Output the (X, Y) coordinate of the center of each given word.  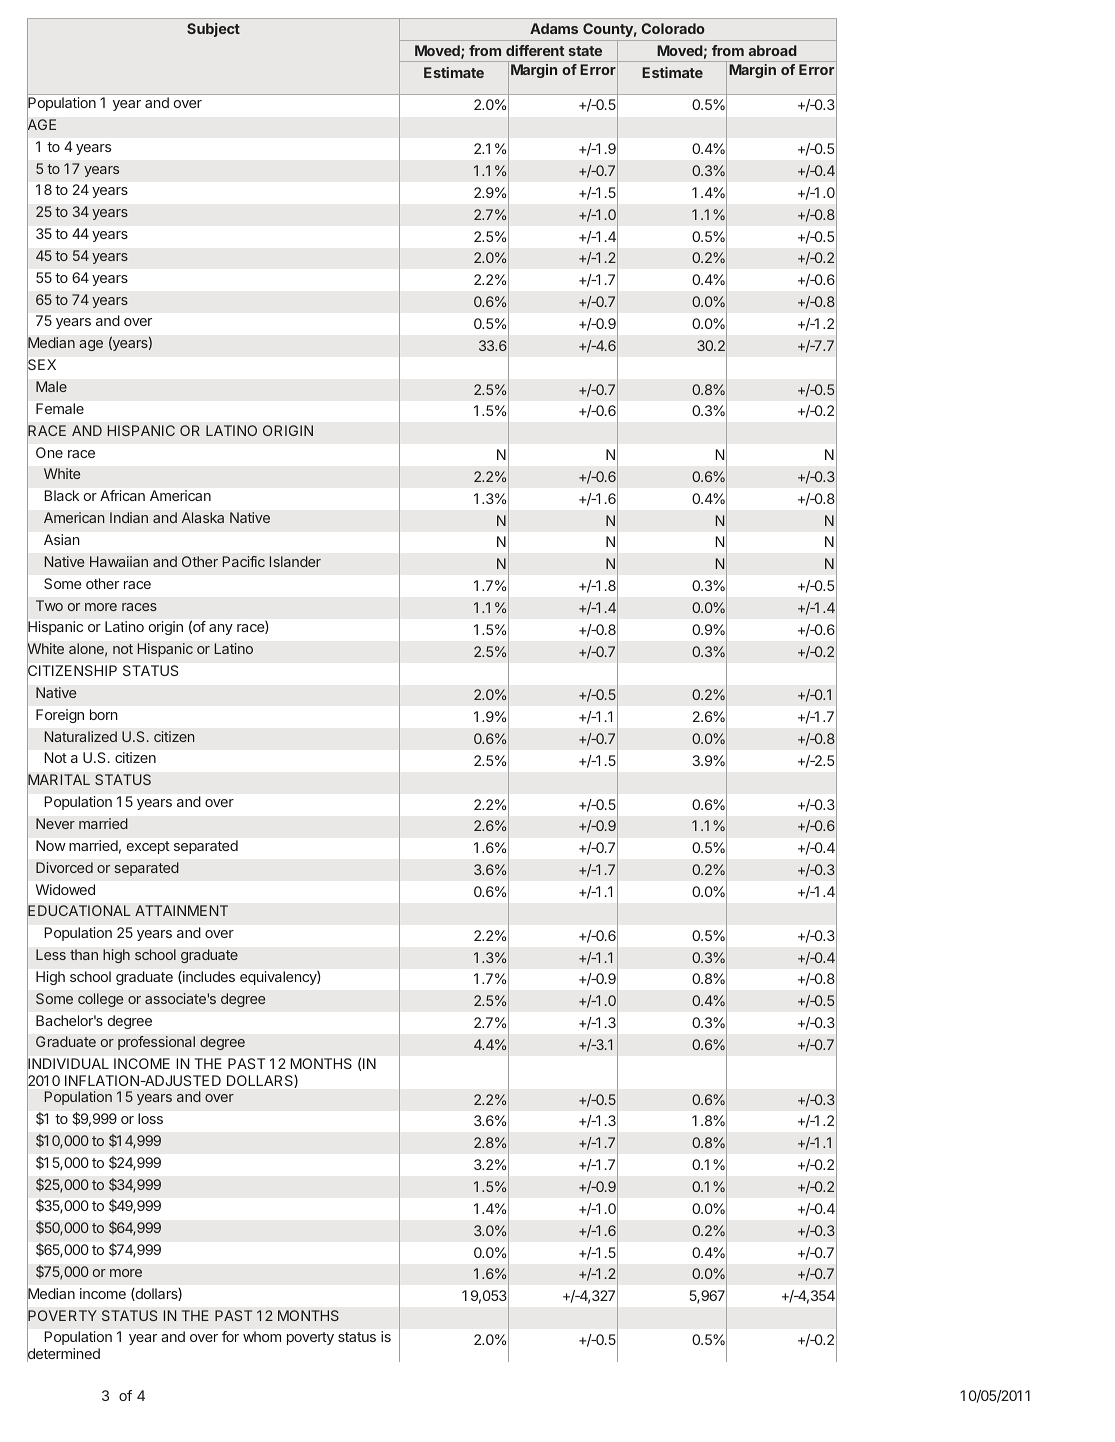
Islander (295, 561)
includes (208, 977)
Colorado (673, 28)
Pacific (244, 561)
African (122, 495)
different (535, 50)
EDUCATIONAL (79, 912)
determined (63, 1354)
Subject (213, 30)
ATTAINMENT (181, 910)
